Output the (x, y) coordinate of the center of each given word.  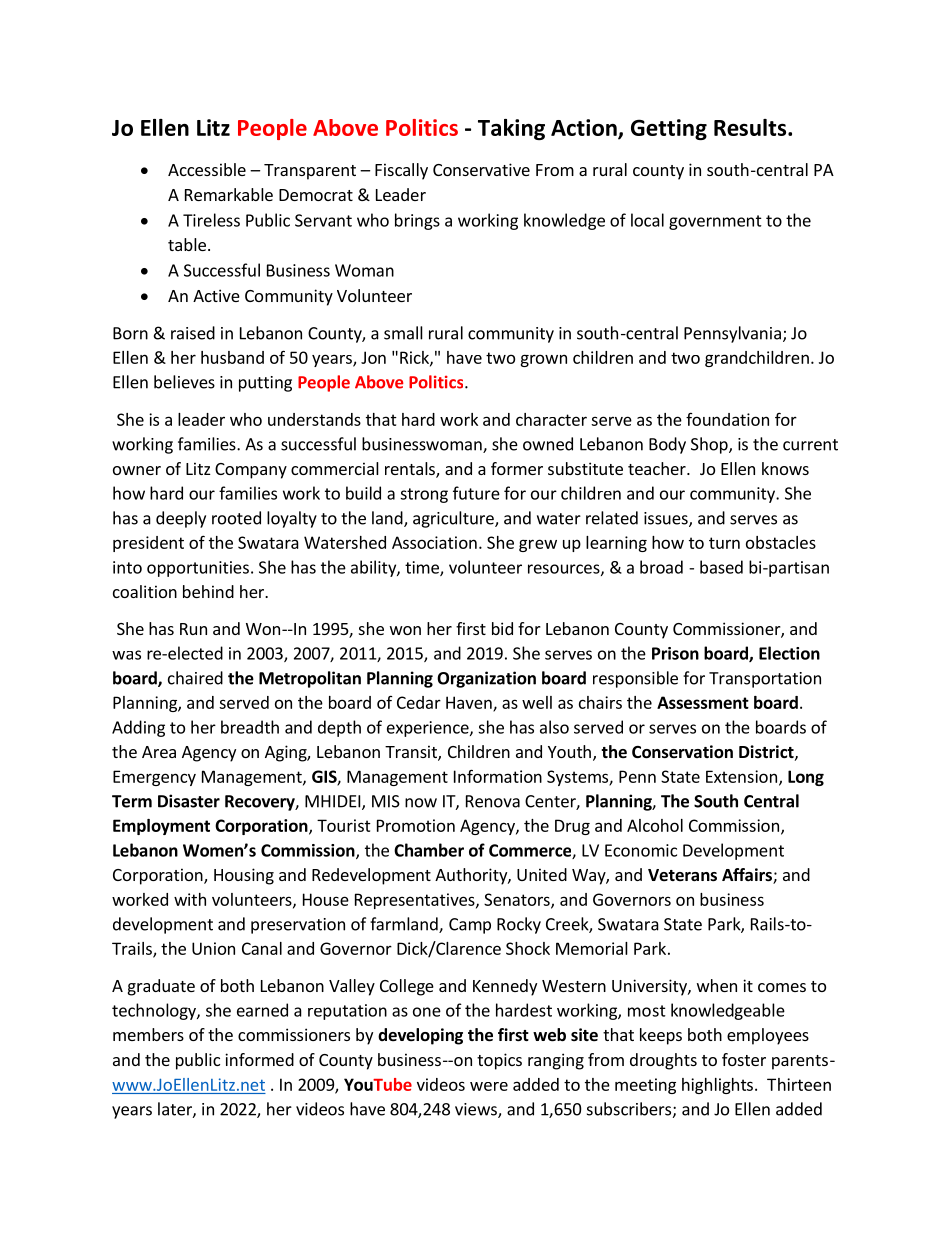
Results (751, 127)
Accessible (207, 169)
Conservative (481, 169)
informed (259, 1059)
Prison (675, 653)
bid (502, 628)
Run (193, 629)
